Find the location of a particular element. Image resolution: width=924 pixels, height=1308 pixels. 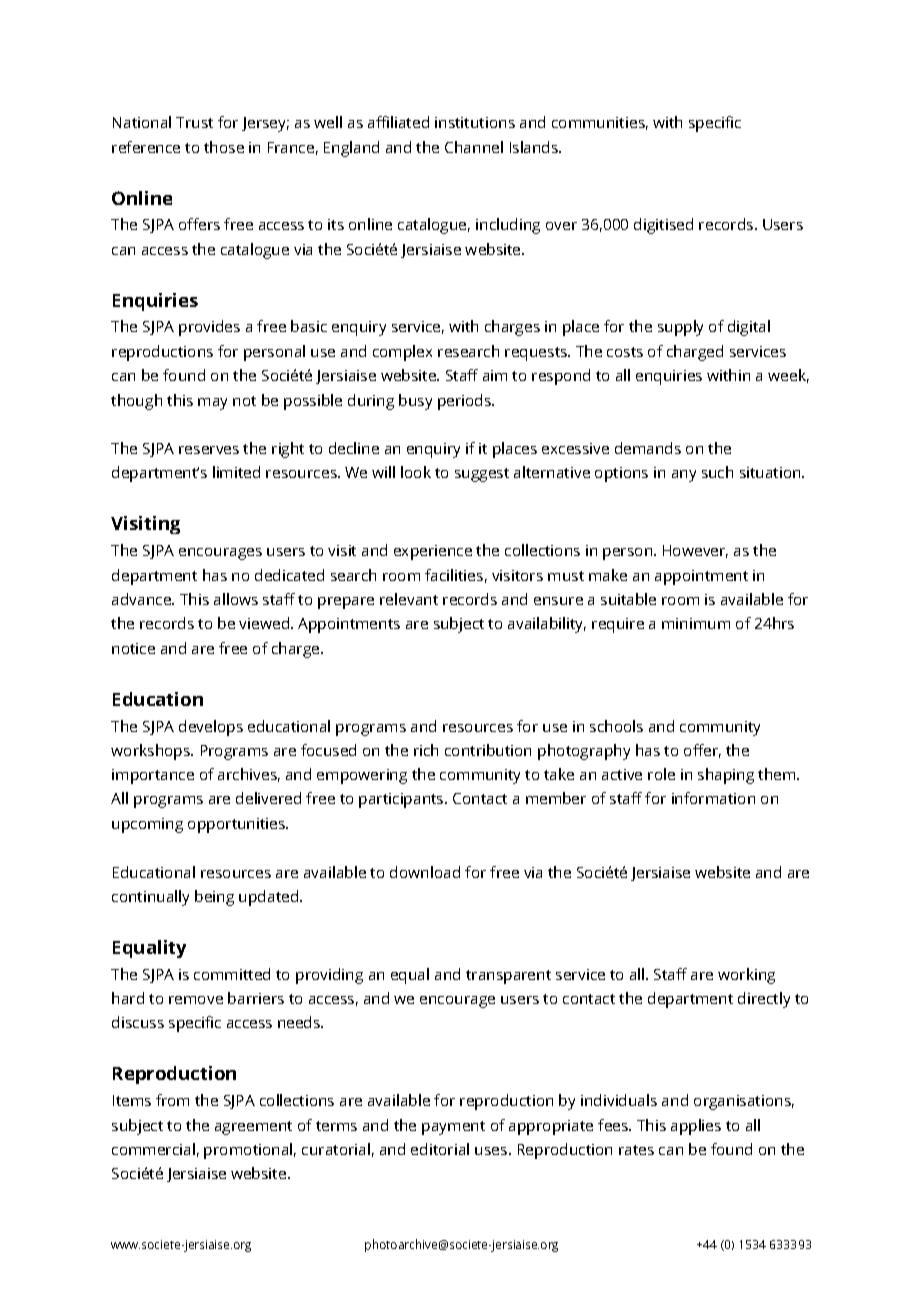

limited is located at coordinates (236, 472).
